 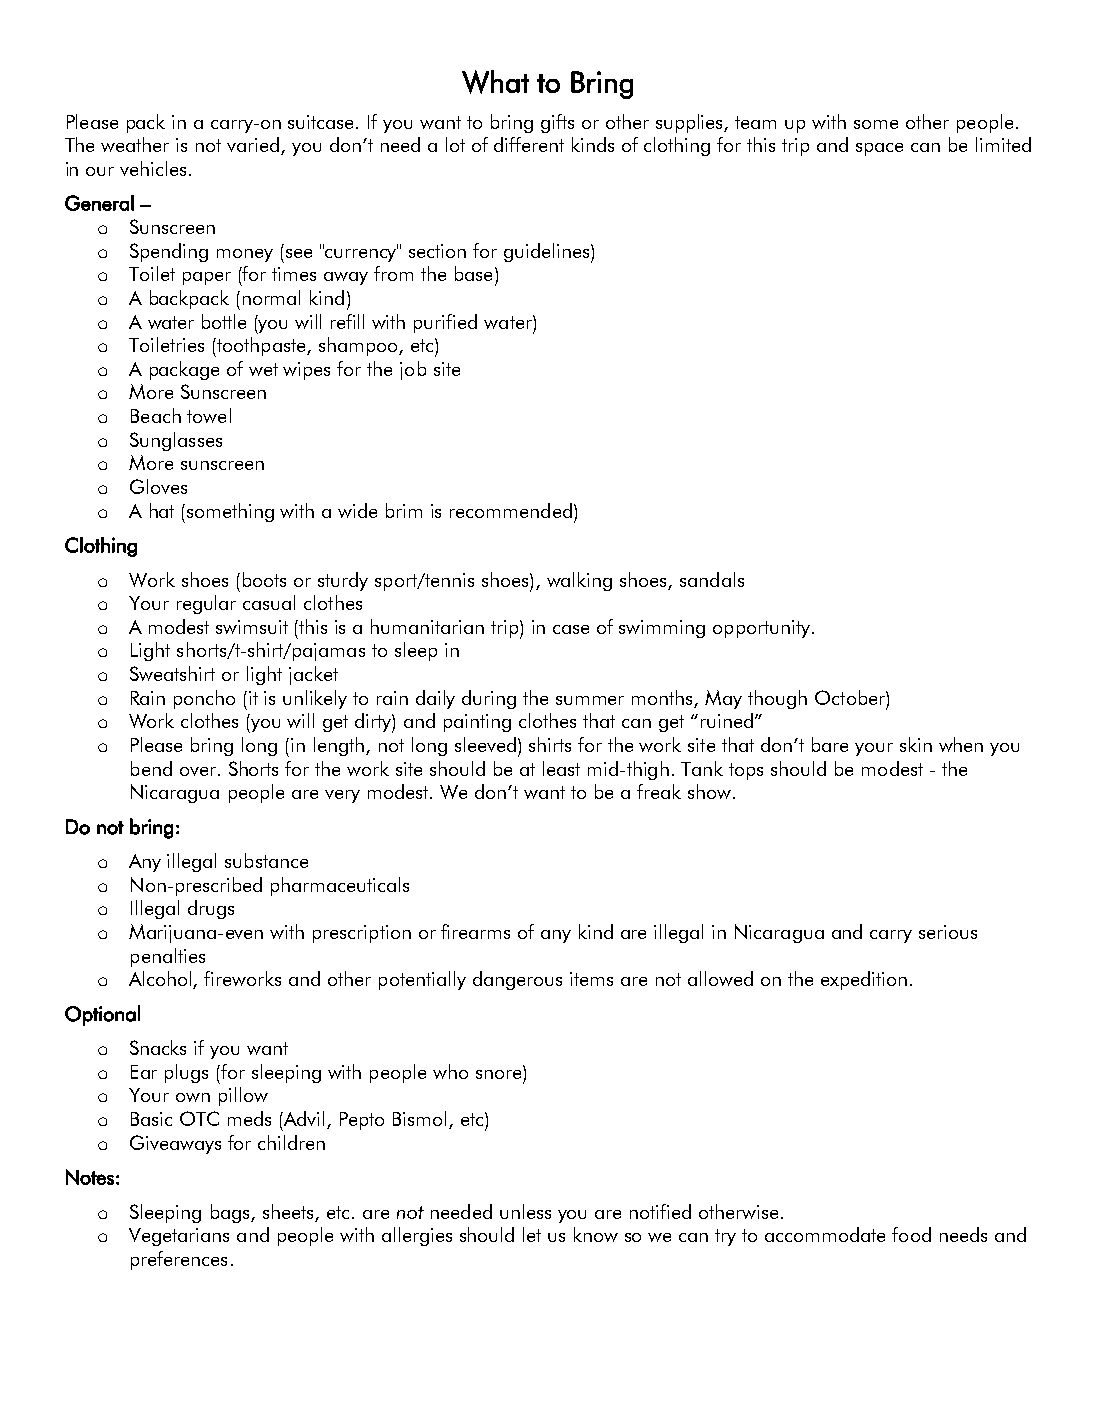 I want to click on summer, so click(x=590, y=700).
